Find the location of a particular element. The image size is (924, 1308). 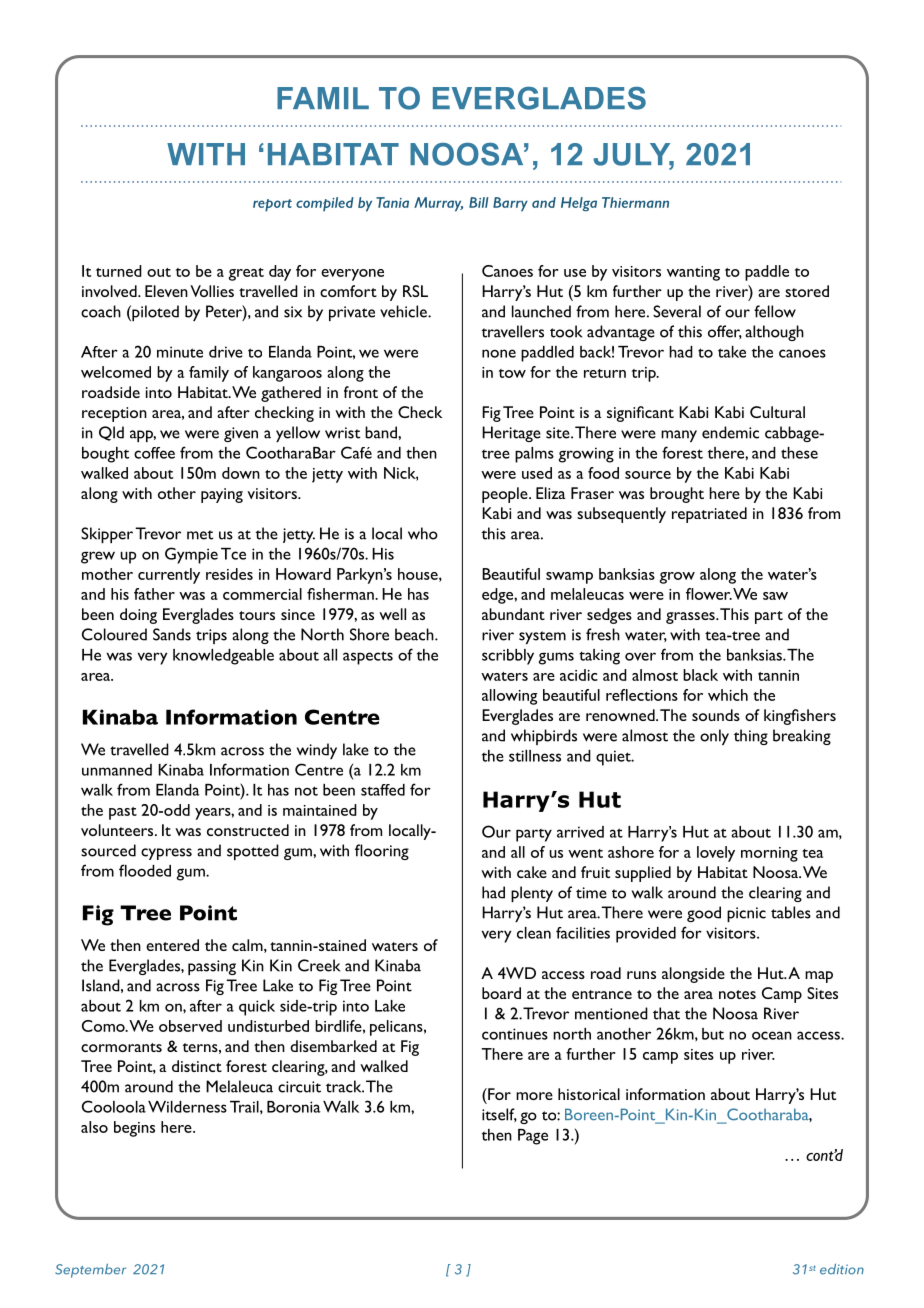

September is located at coordinates (90, 1271).
